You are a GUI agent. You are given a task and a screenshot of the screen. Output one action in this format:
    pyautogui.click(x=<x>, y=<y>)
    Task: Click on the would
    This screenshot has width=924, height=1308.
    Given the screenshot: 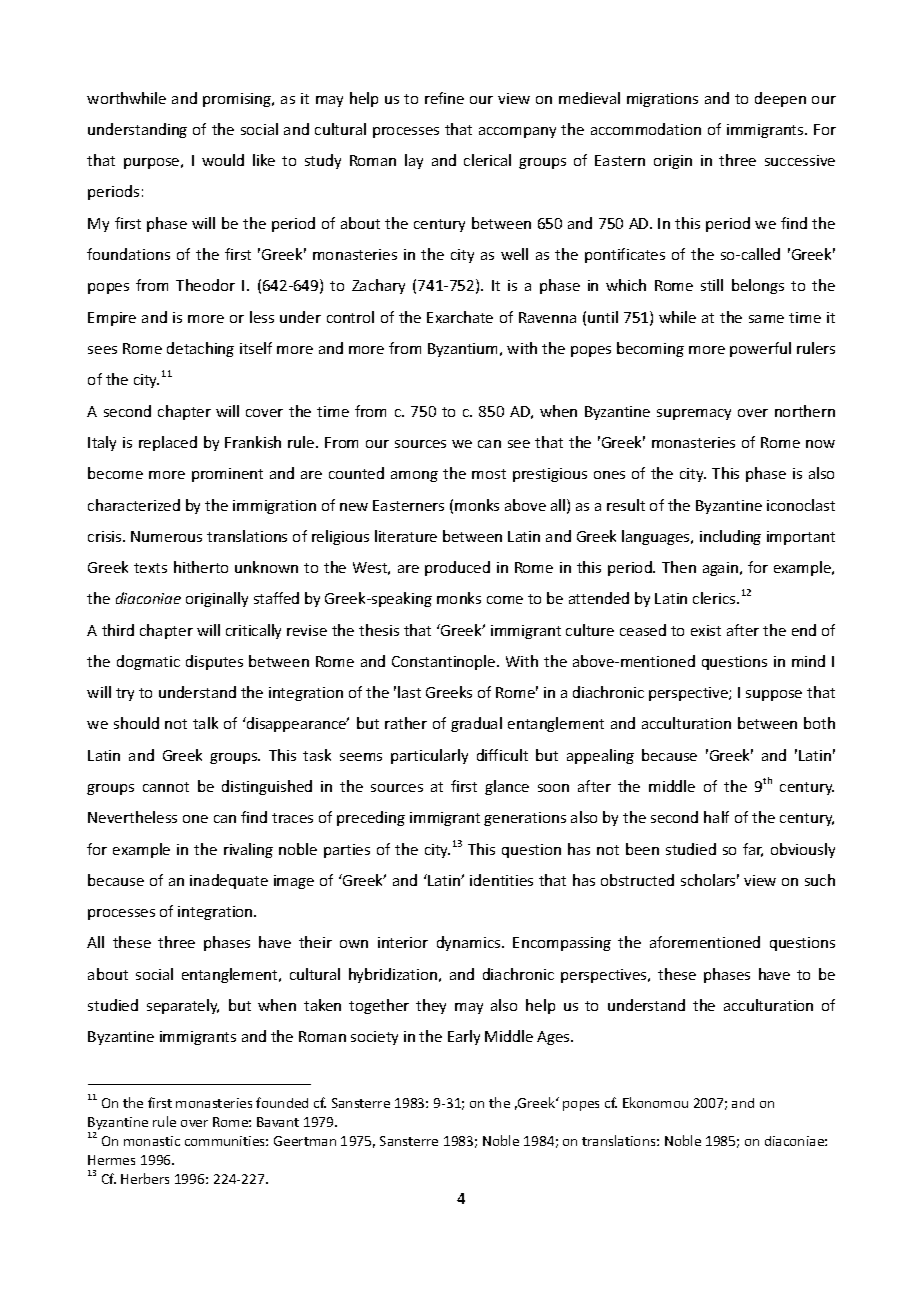 What is the action you would take?
    pyautogui.click(x=223, y=160)
